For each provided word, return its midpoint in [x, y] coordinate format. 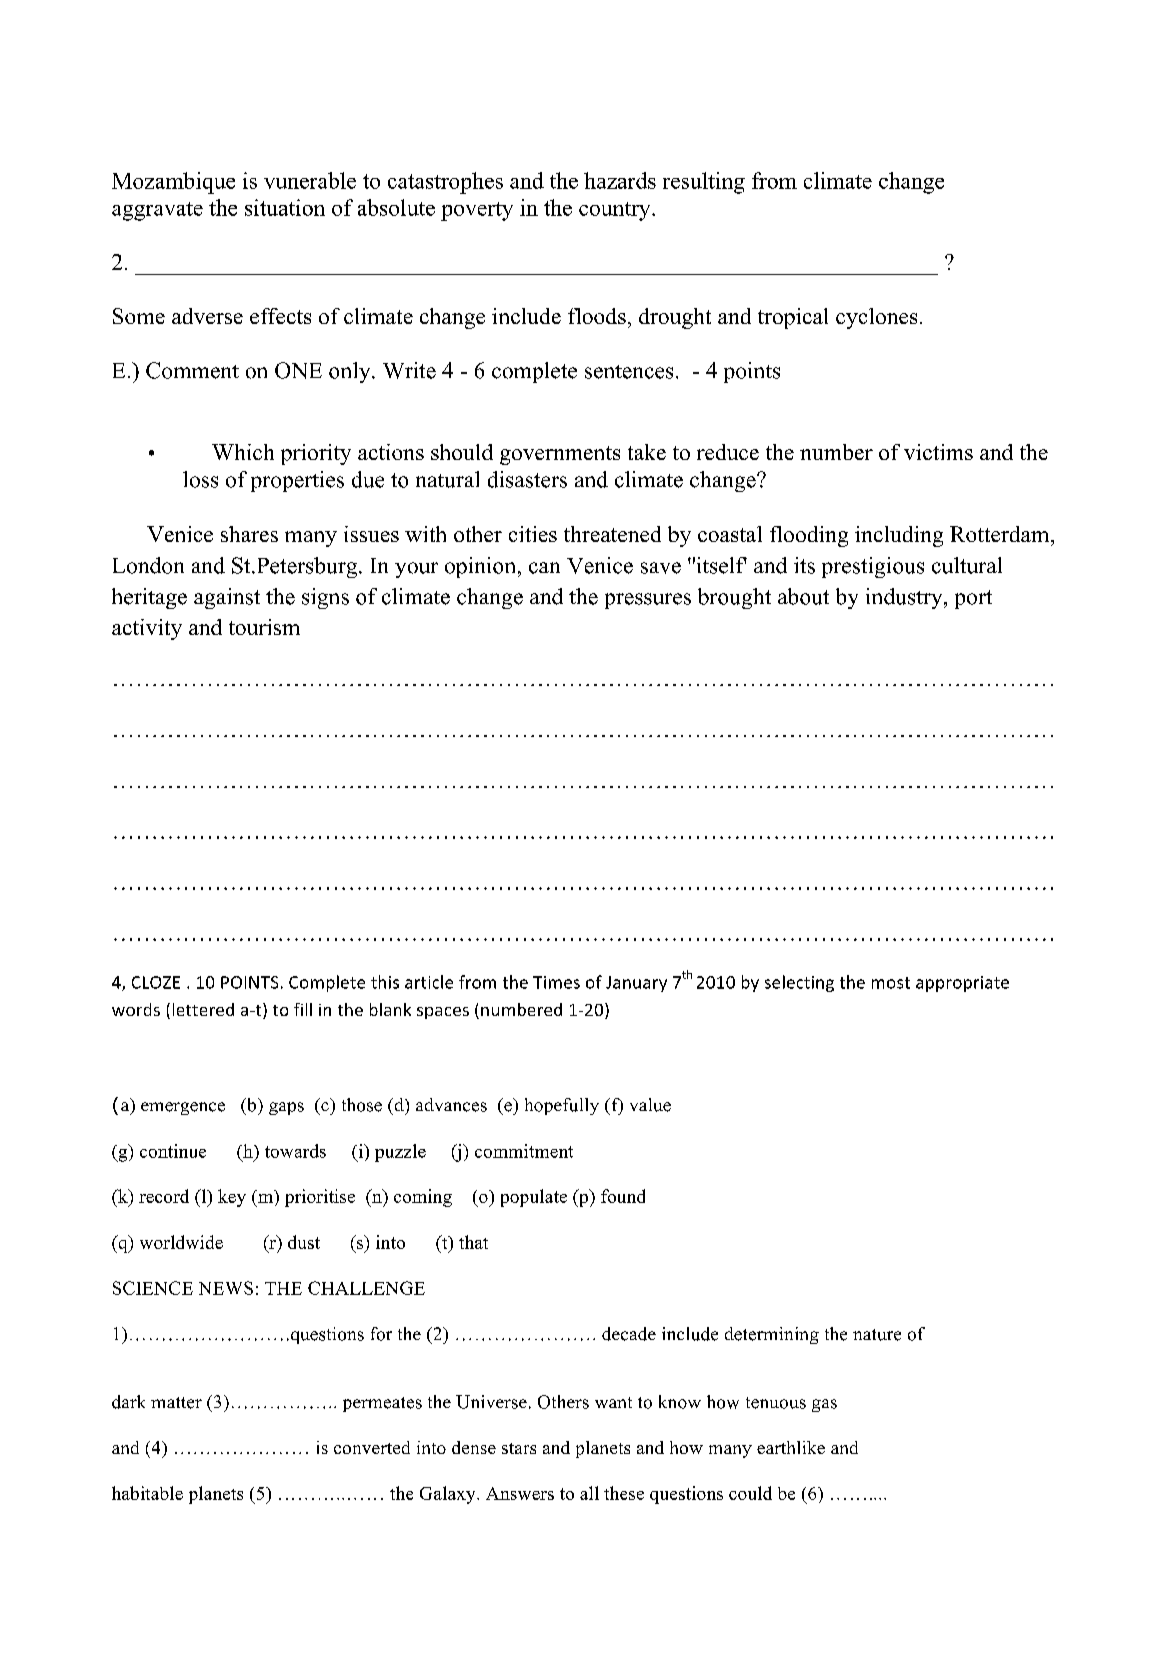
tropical [793, 318]
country [616, 211]
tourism [264, 627]
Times [556, 982]
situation [285, 207]
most [891, 983]
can [544, 568]
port [973, 599]
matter [176, 1403]
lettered [203, 1009]
